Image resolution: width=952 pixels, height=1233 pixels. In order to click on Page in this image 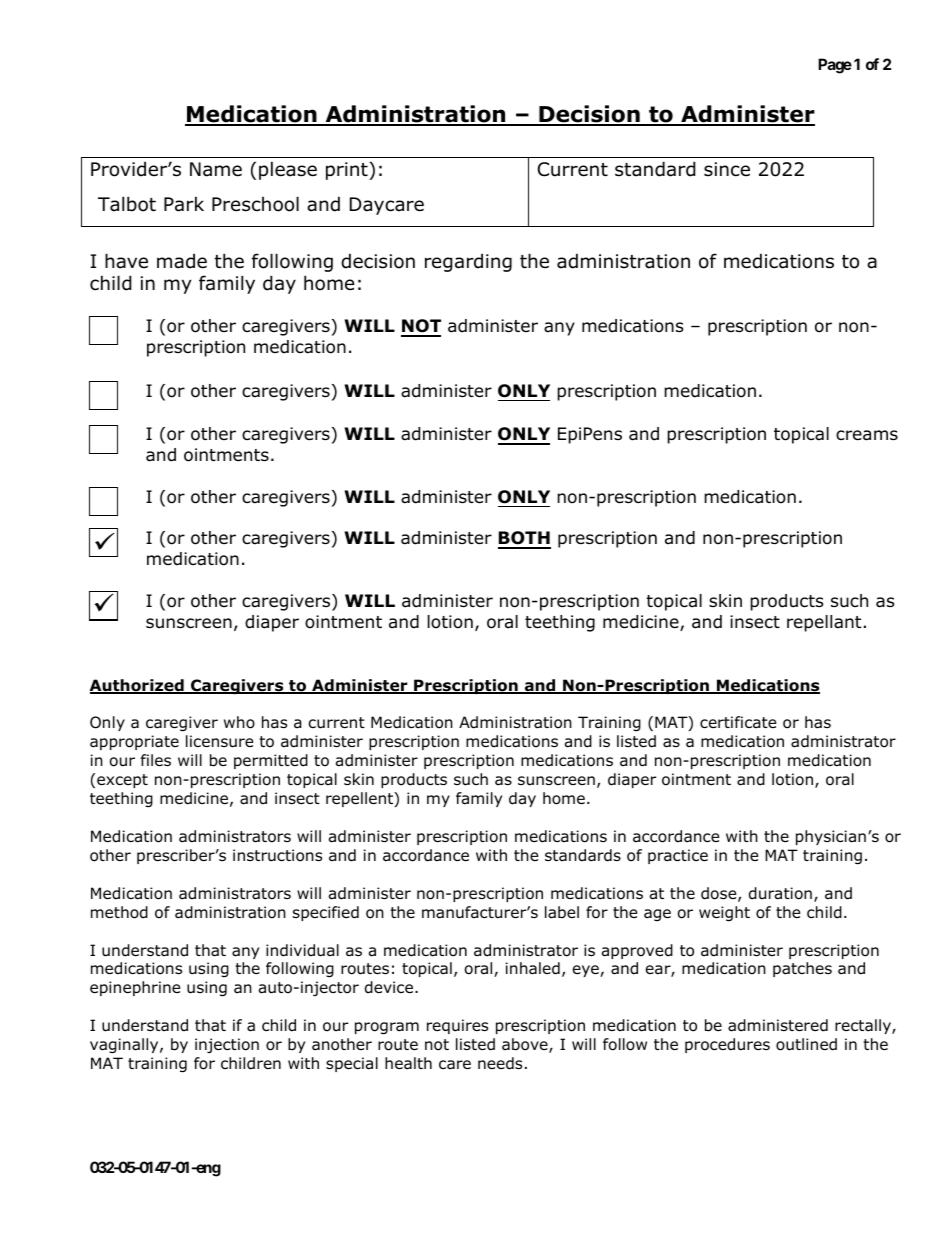, I will do `click(835, 66)`.
